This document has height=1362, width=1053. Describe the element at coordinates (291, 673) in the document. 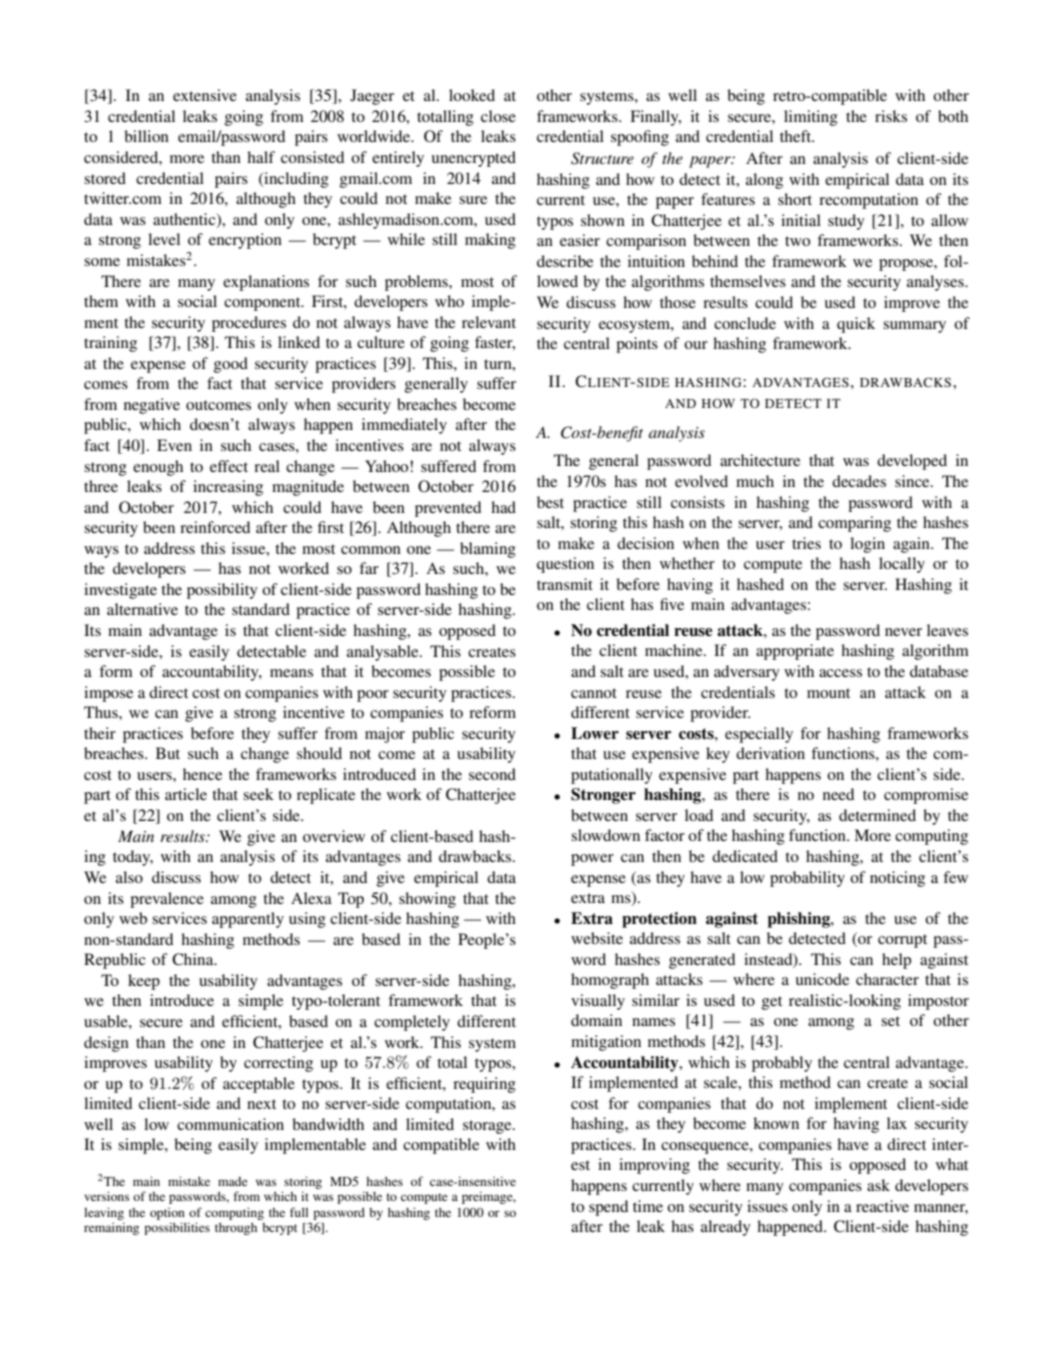

I see `means` at that location.
